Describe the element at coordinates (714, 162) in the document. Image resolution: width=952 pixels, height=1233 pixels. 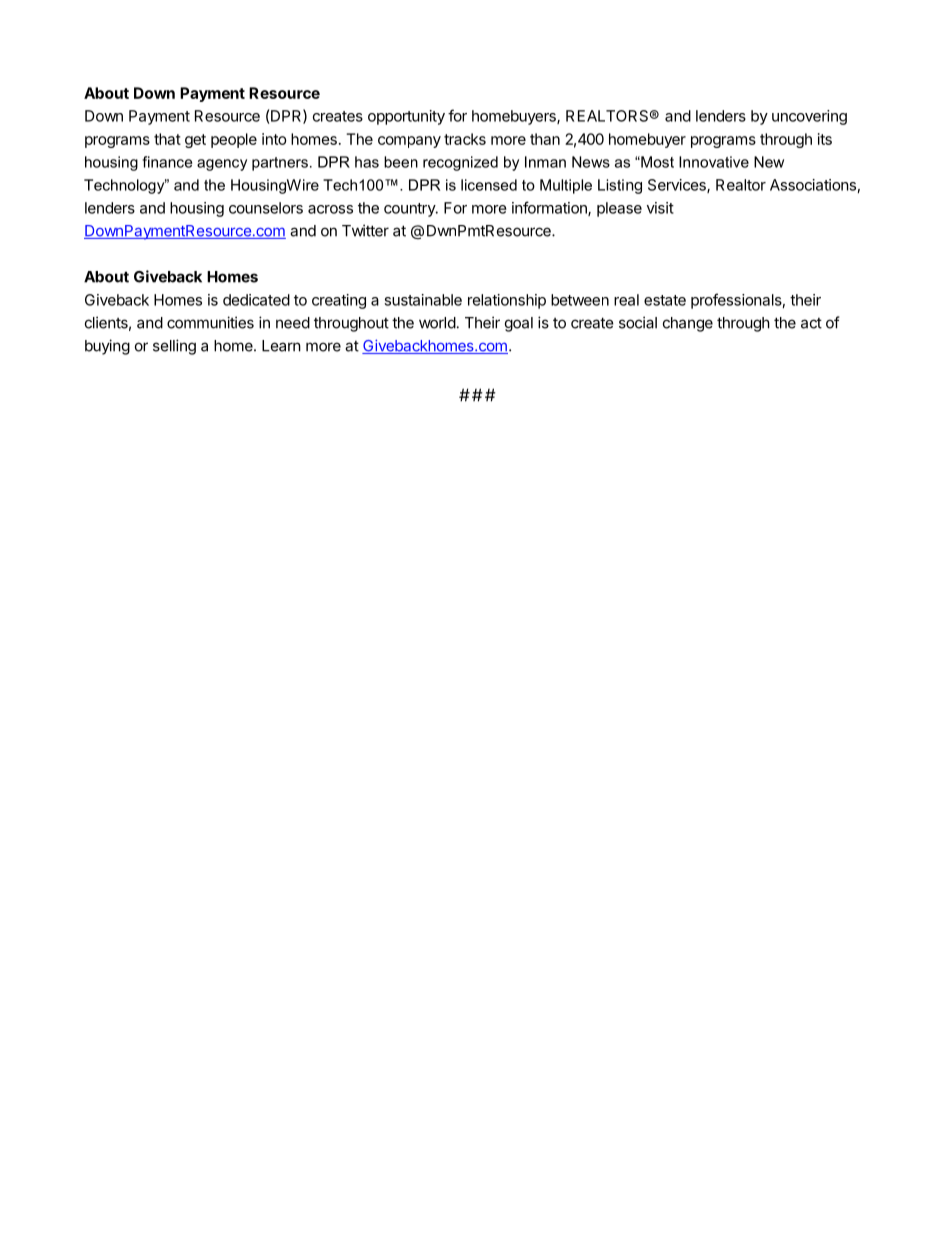
I see `Innovative` at that location.
